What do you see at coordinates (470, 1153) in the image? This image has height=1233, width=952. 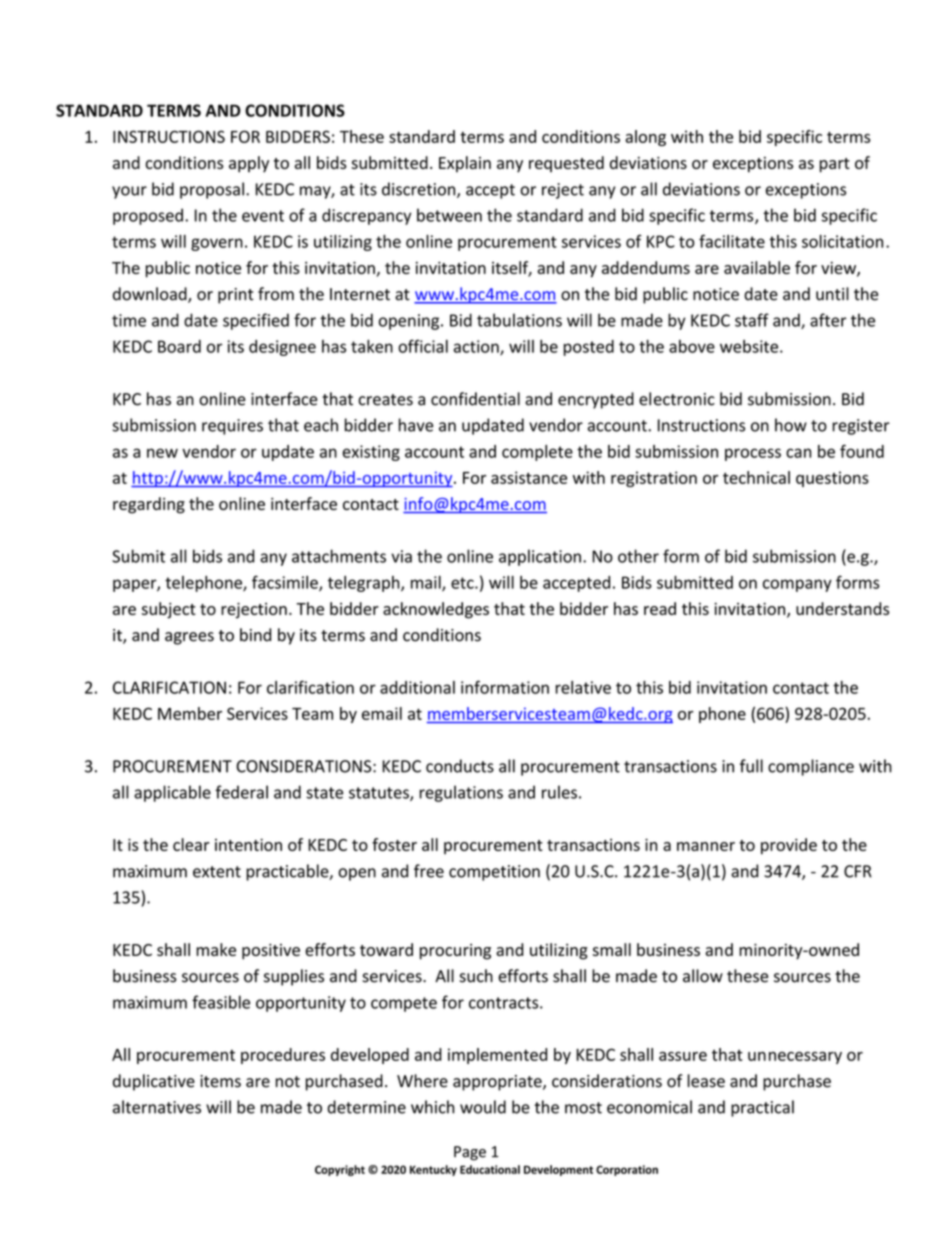 I see `Page` at bounding box center [470, 1153].
